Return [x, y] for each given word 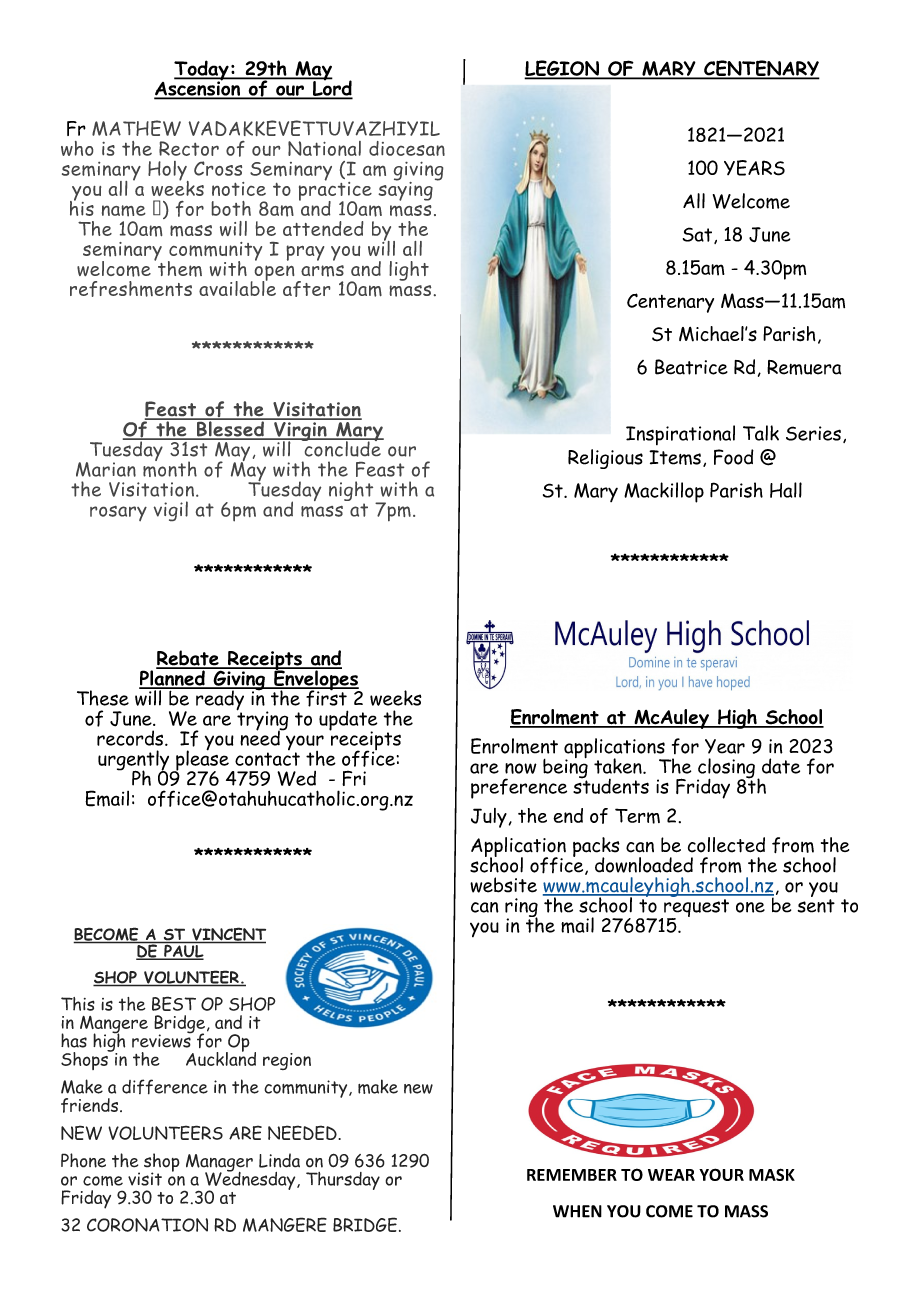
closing [726, 769]
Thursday [343, 1181]
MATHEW [136, 128]
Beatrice [691, 367]
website [503, 885]
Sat [699, 235]
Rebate [188, 659]
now [521, 768]
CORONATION [147, 1225]
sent [816, 906]
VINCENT [228, 935]
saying [405, 190]
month [170, 468]
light [409, 271]
